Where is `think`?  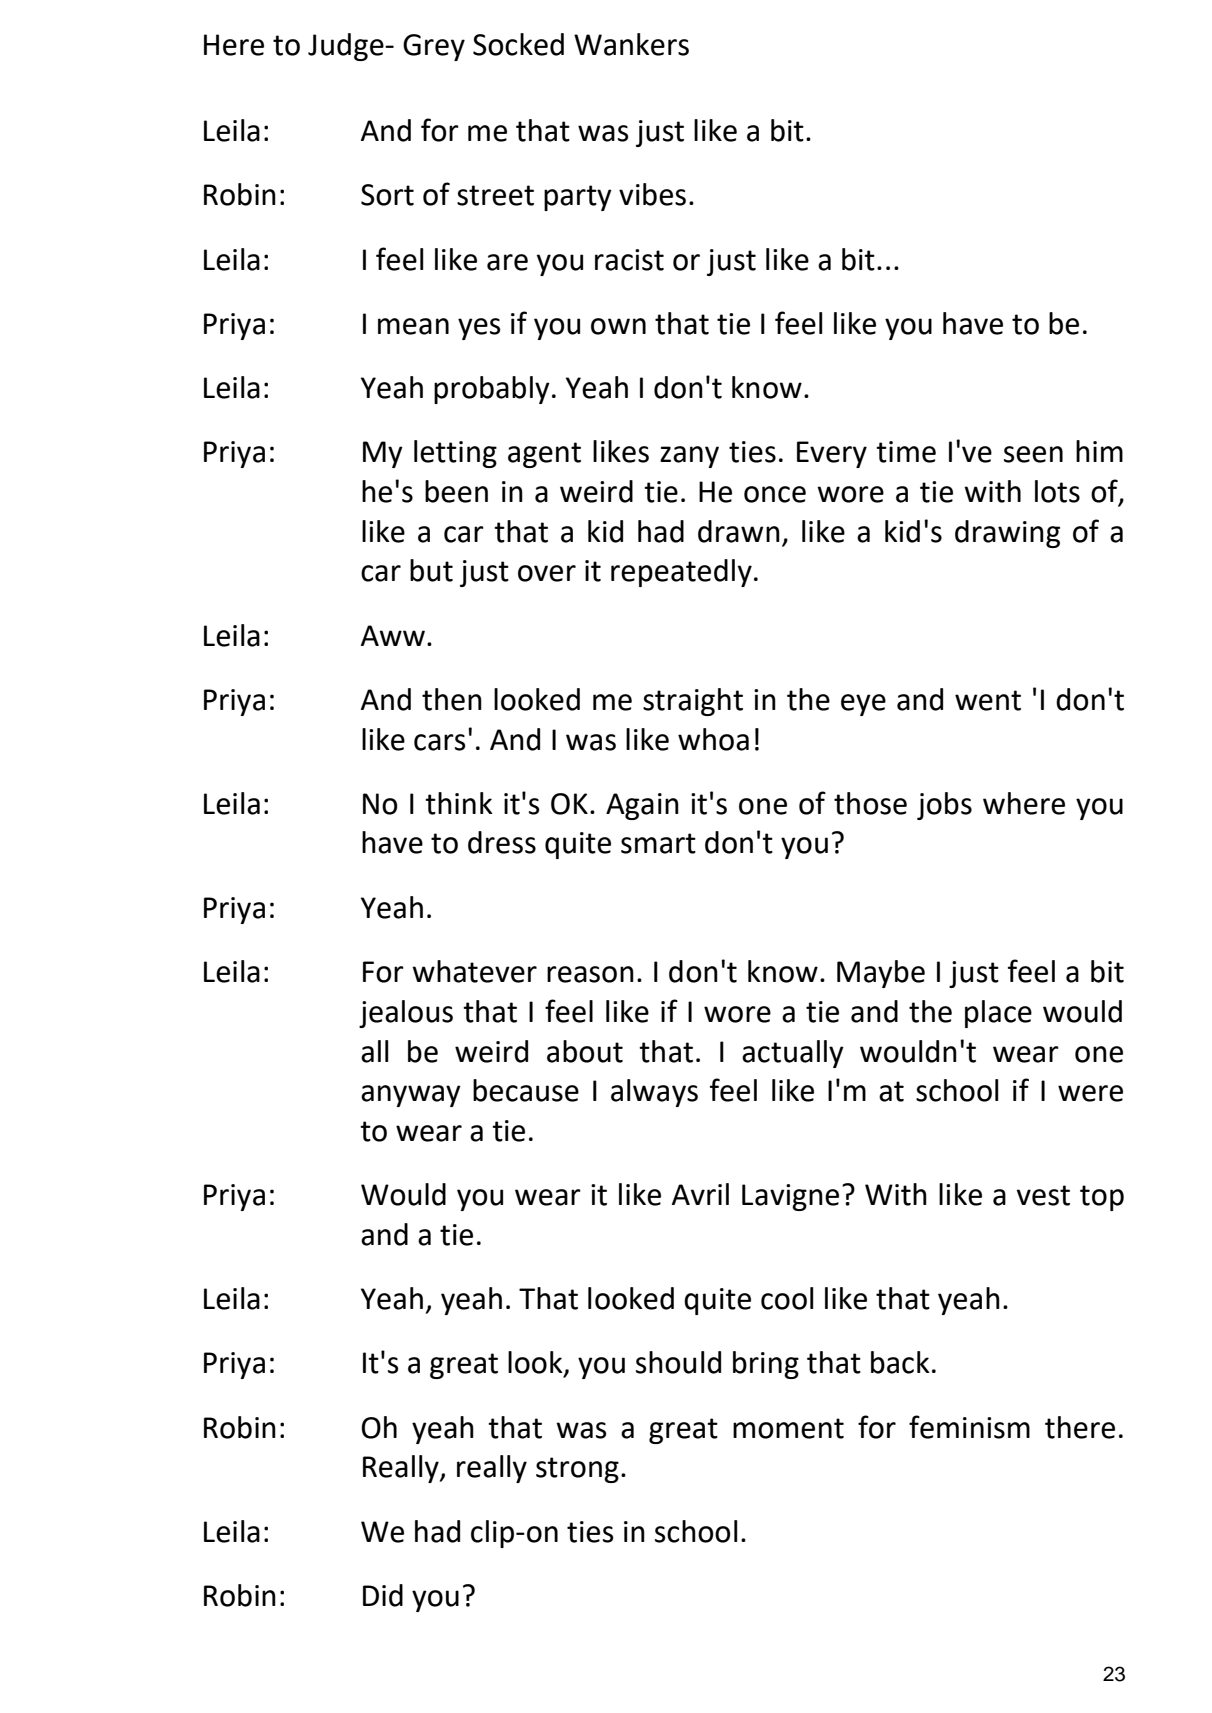
think is located at coordinates (459, 803).
